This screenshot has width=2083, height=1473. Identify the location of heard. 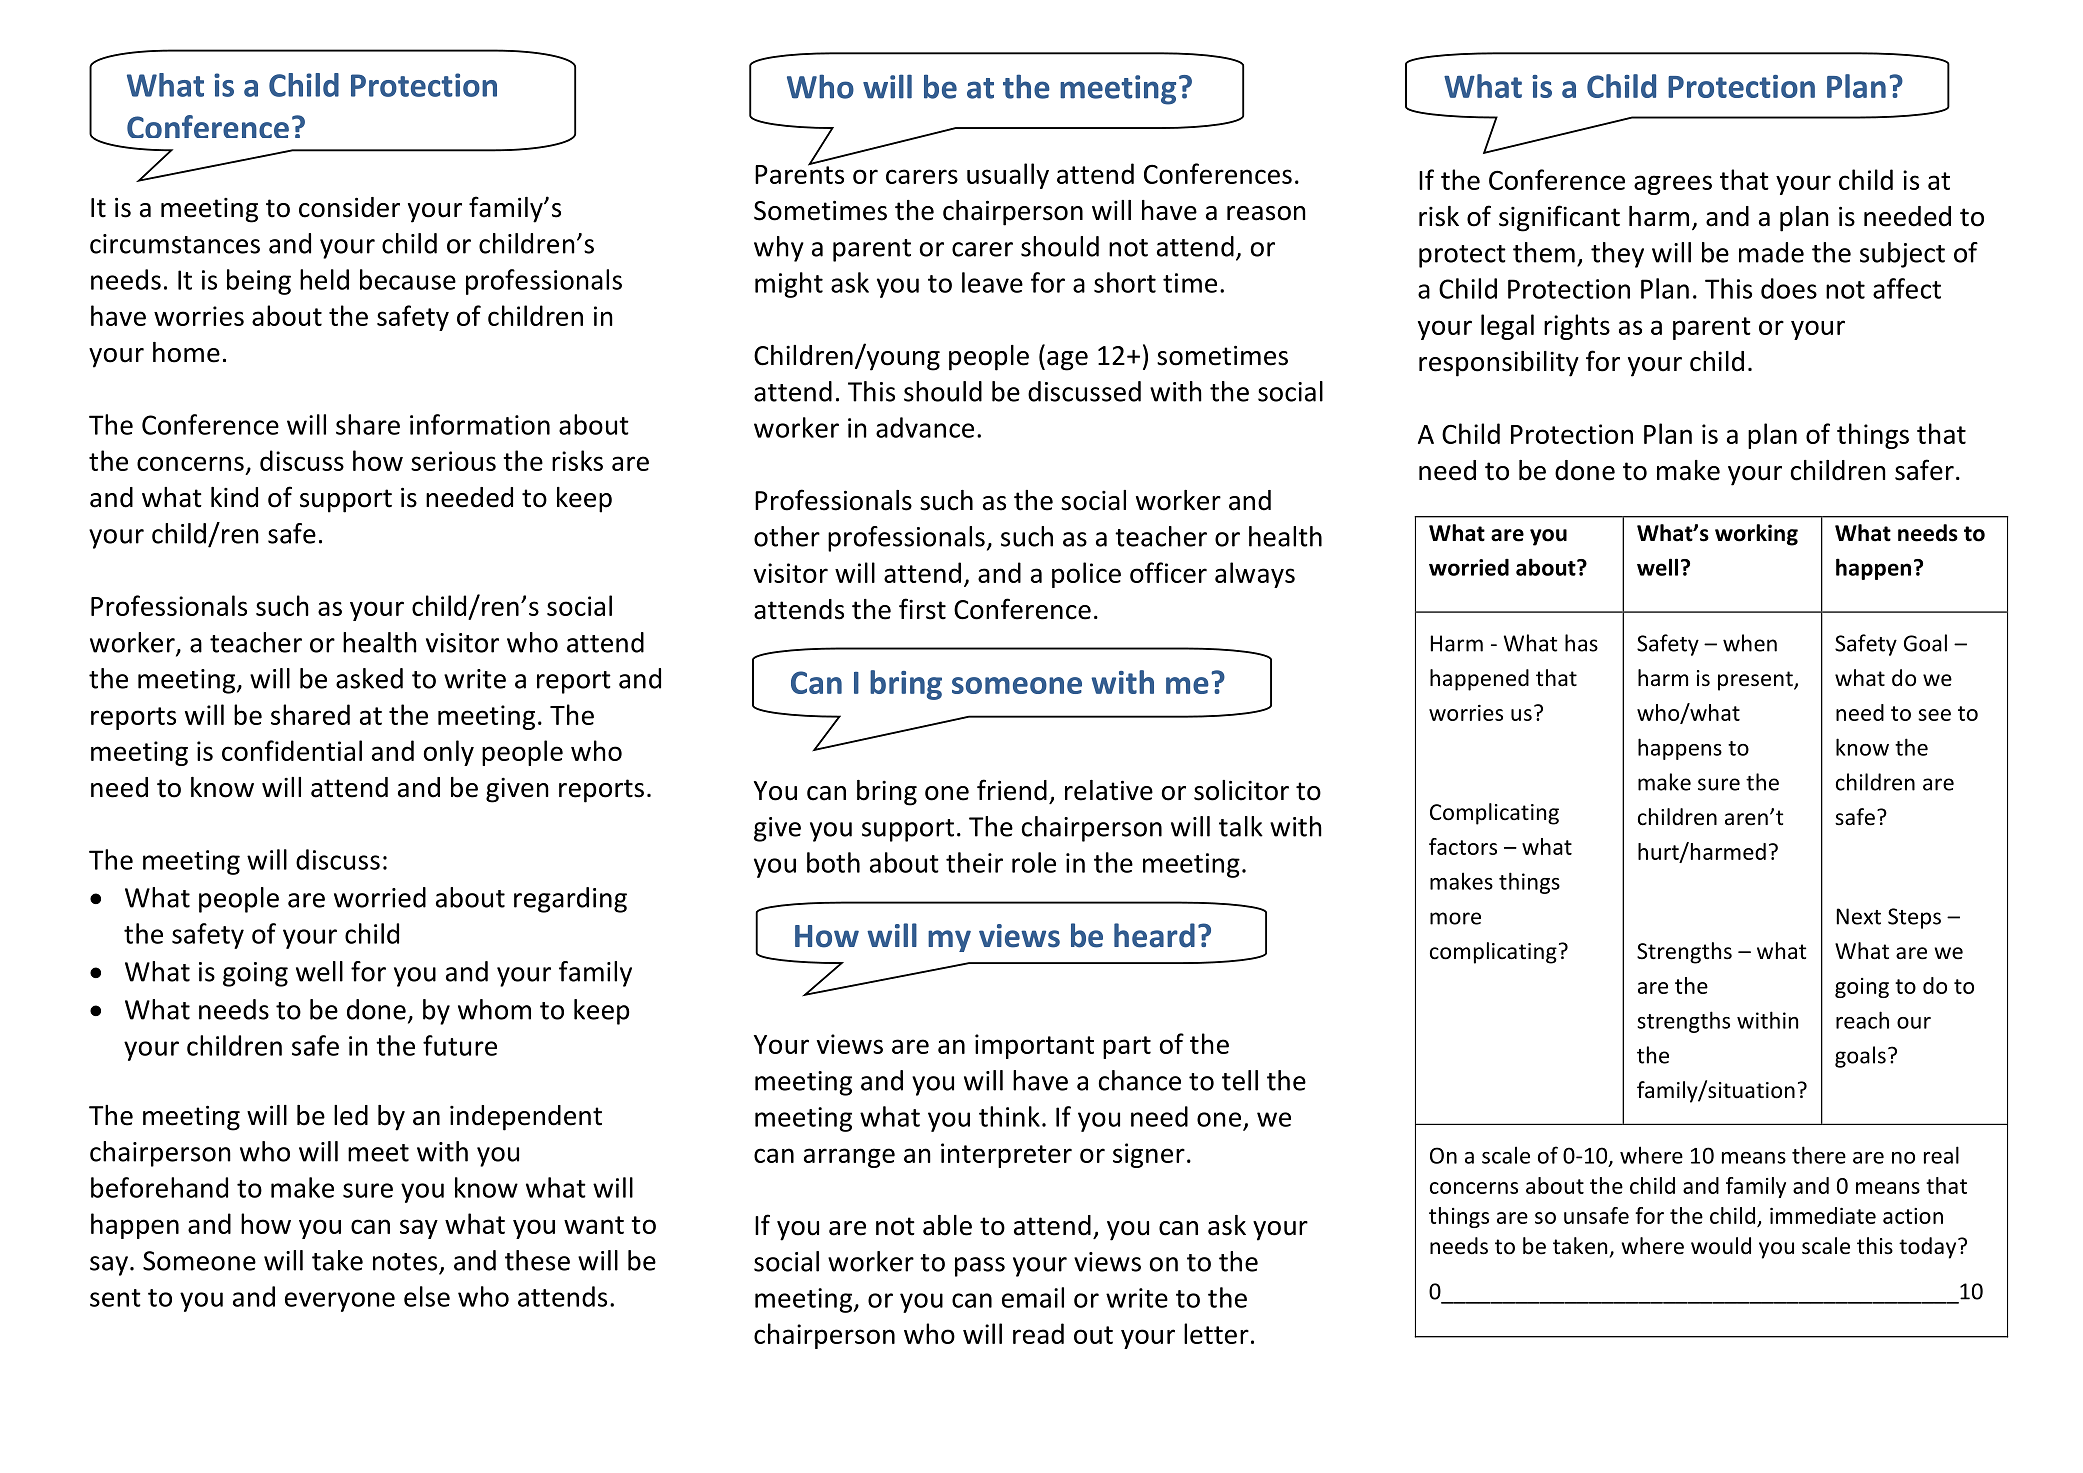
(1154, 935).
